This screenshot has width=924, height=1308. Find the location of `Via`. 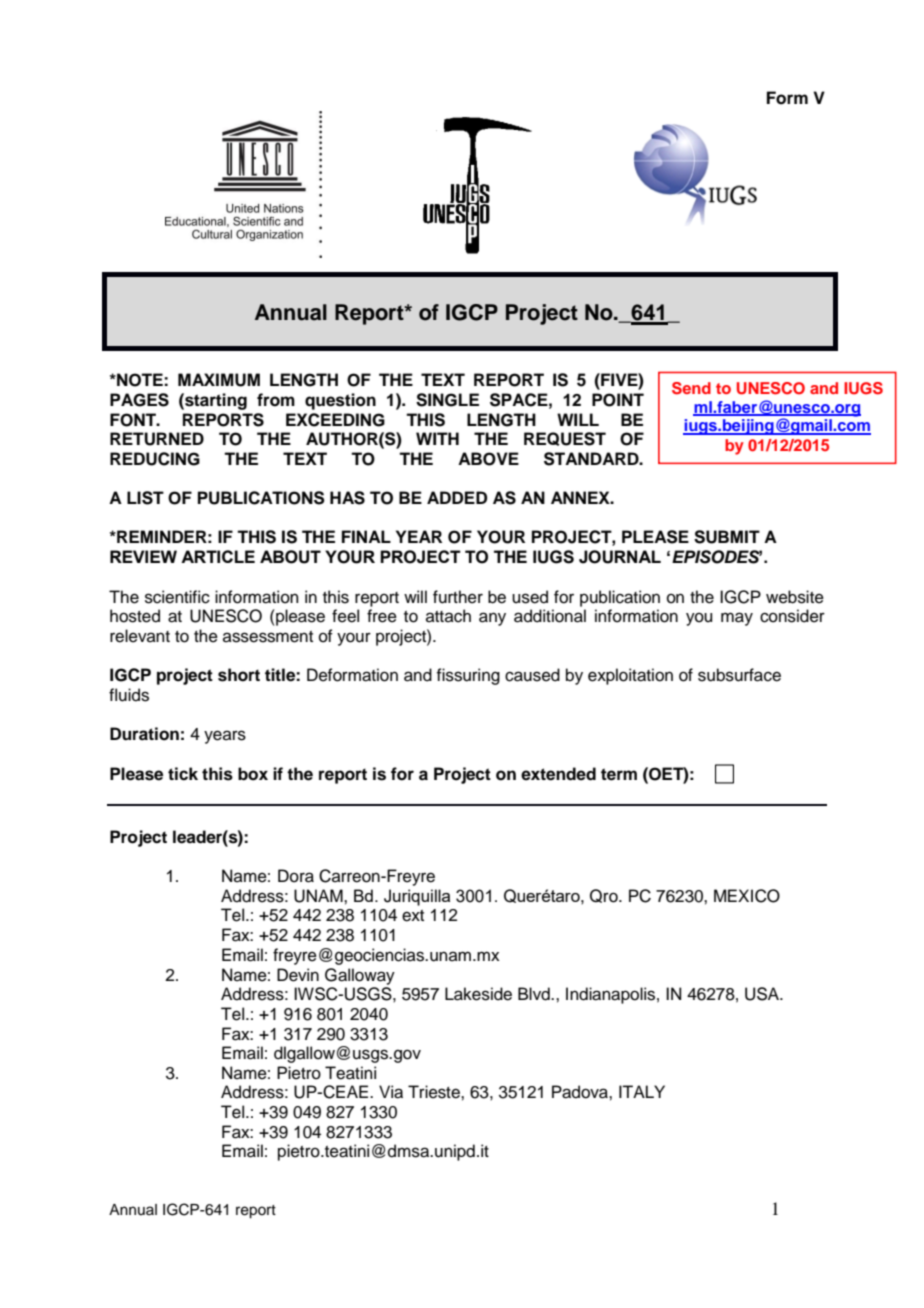

Via is located at coordinates (391, 1092).
